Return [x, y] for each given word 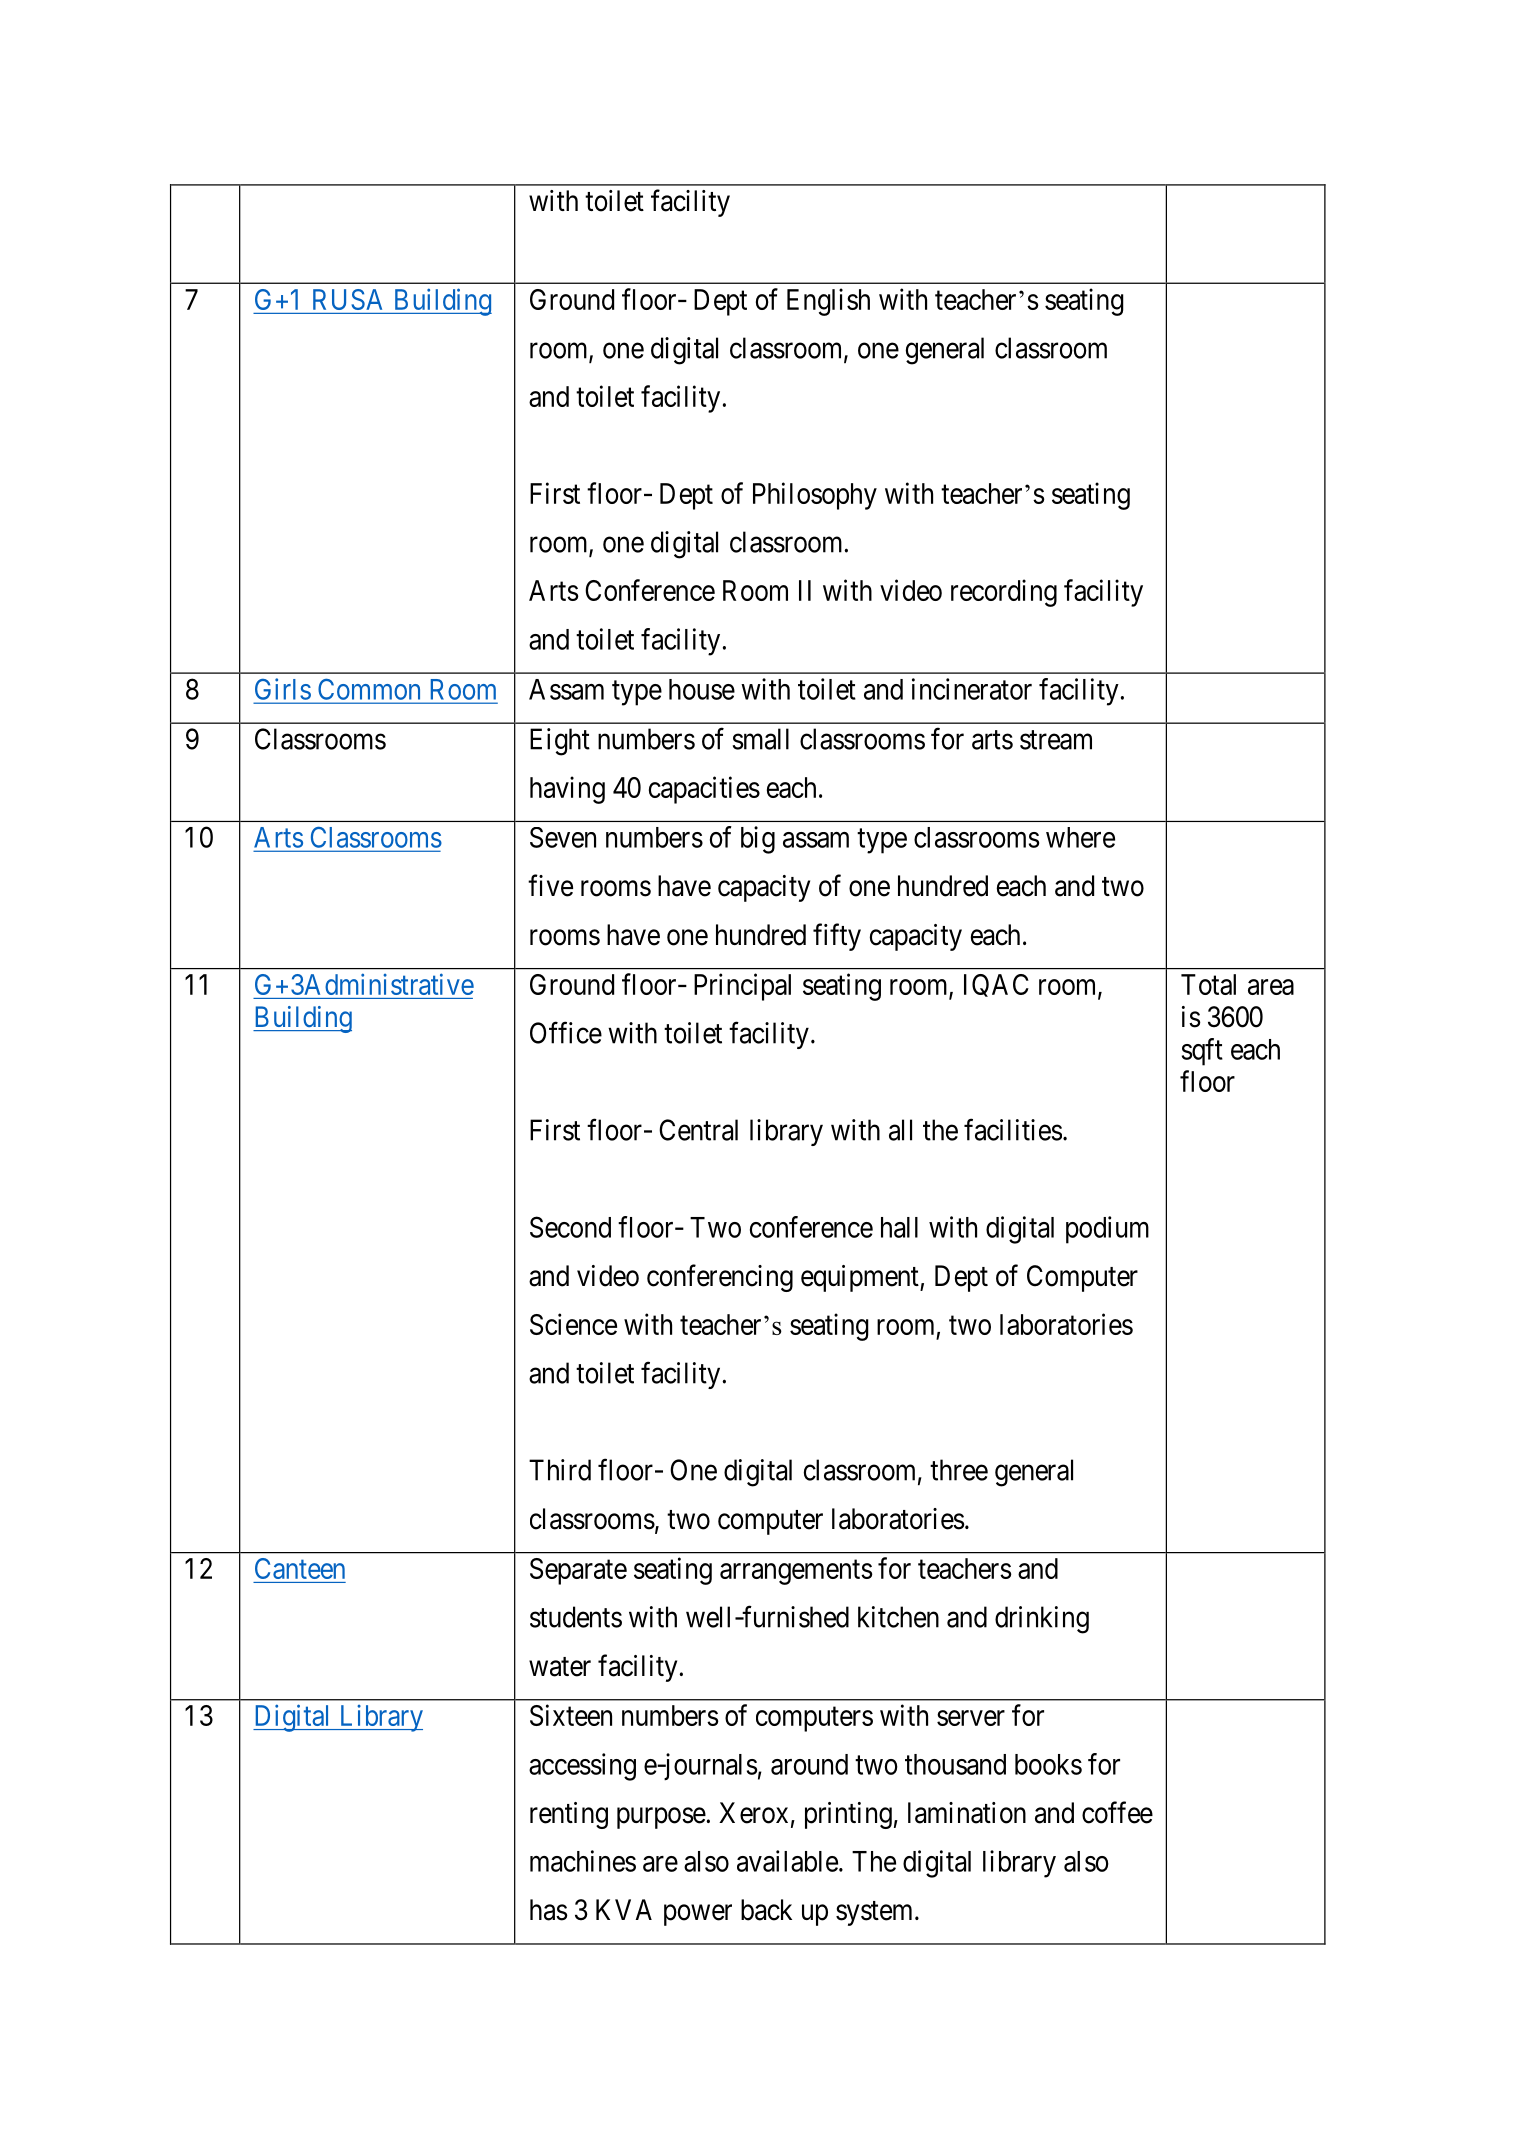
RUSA [347, 299]
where [1080, 837]
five [550, 885]
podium [1107, 1230]
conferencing [720, 1278]
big [758, 840]
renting [569, 1815]
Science [573, 1324]
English [828, 302]
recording [1004, 593]
